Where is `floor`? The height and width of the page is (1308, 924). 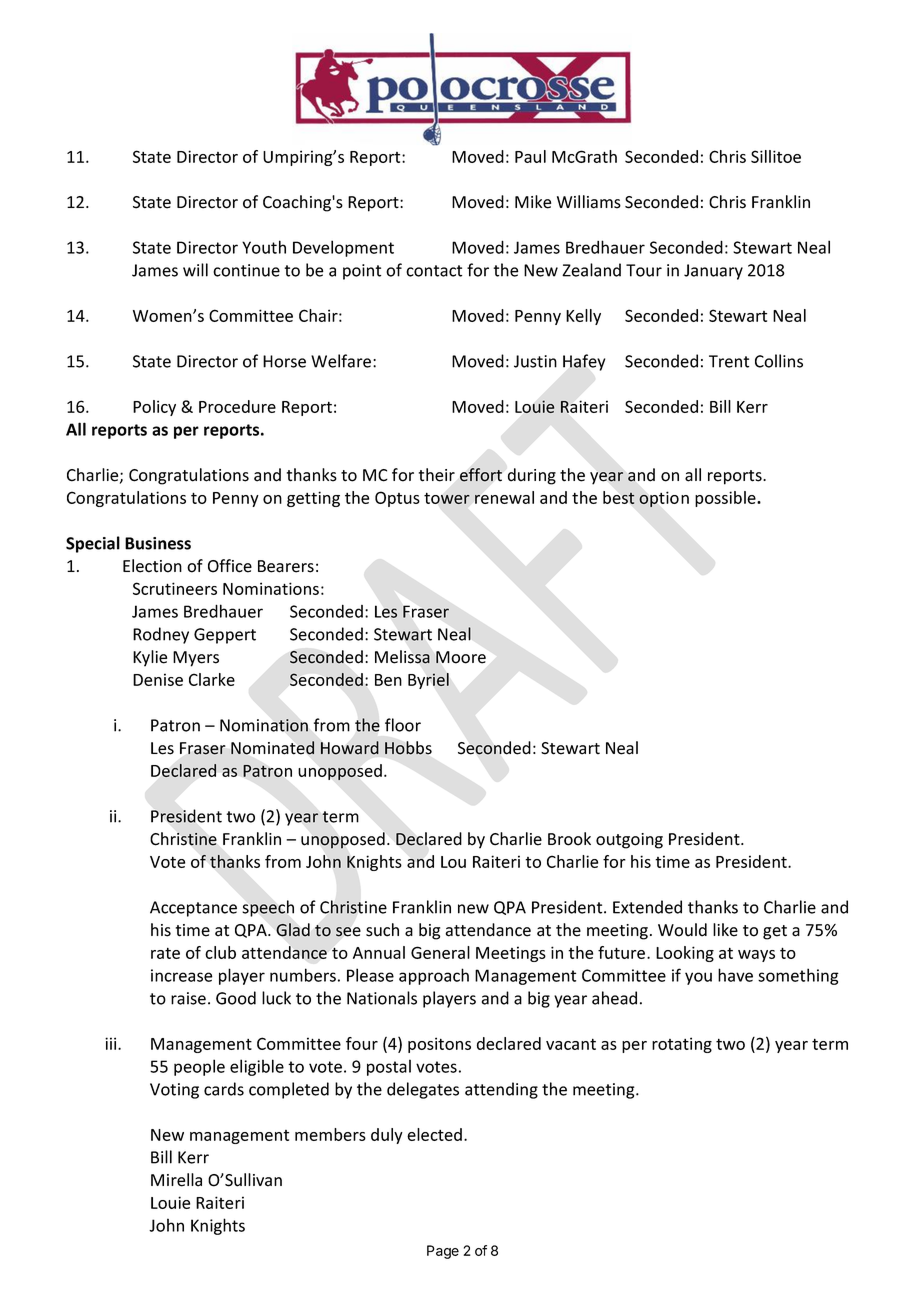
floor is located at coordinates (403, 725).
